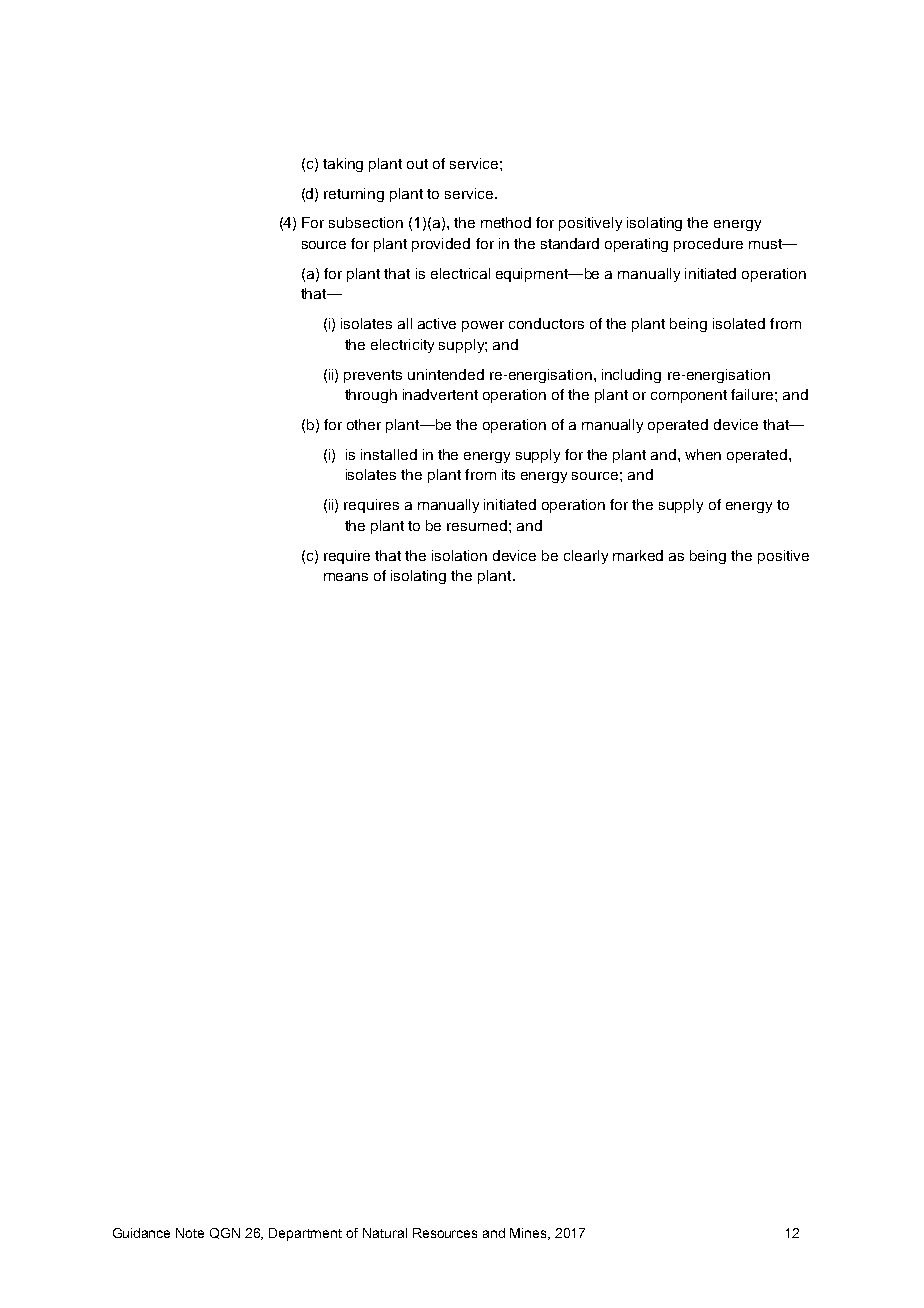 This screenshot has width=924, height=1308. Describe the element at coordinates (586, 557) in the screenshot. I see `clearly` at that location.
